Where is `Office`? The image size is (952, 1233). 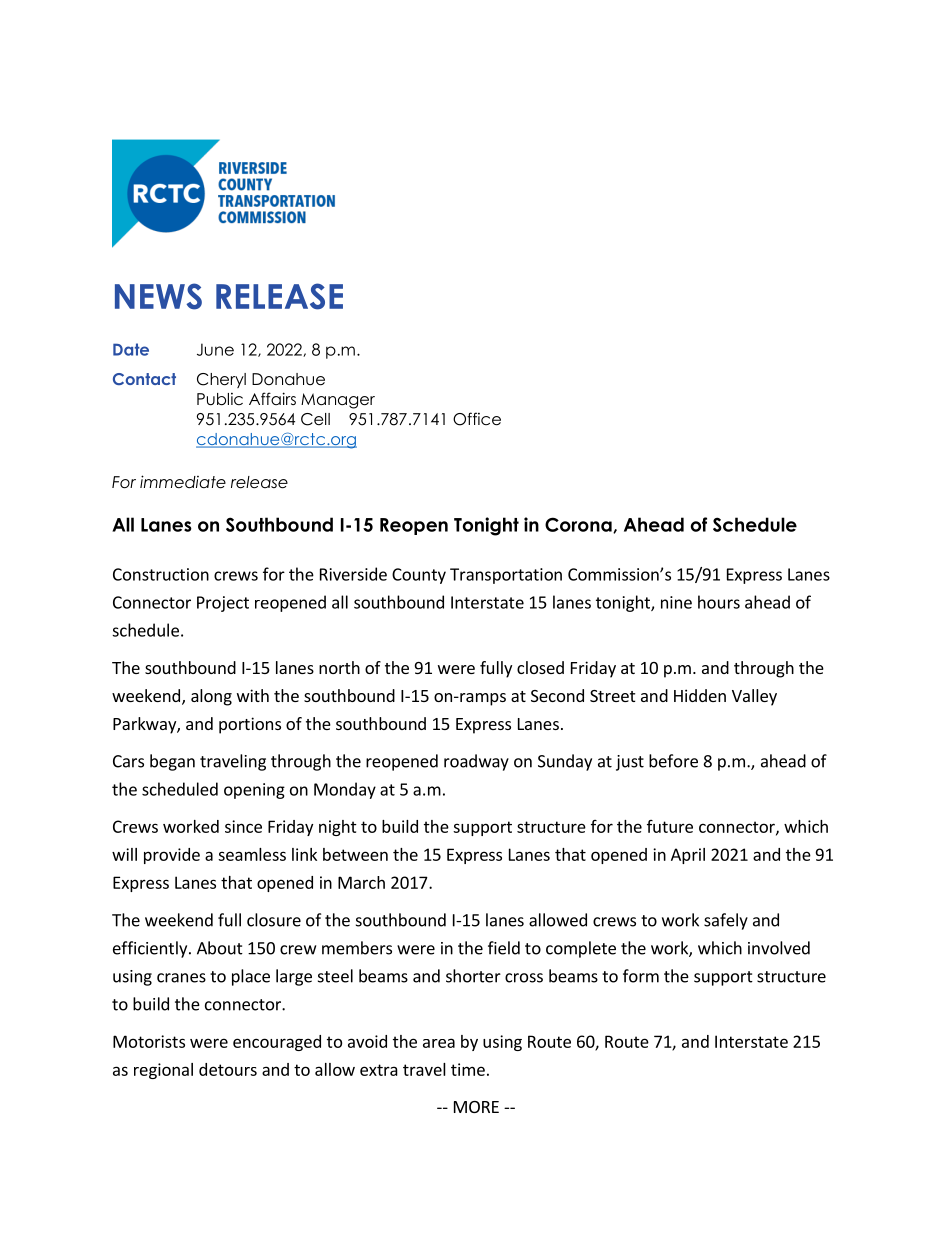 Office is located at coordinates (477, 419).
